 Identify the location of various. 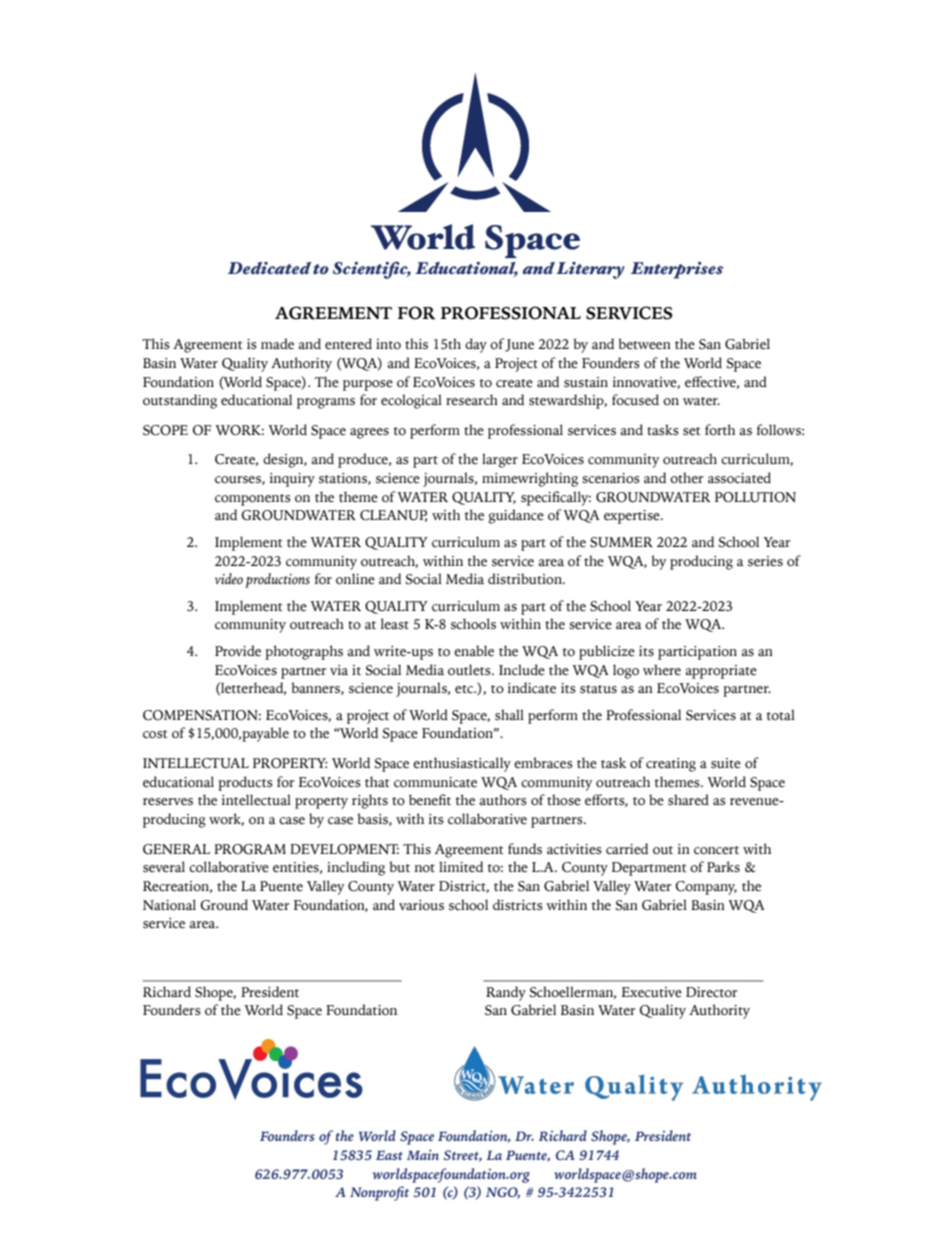
(421, 905).
